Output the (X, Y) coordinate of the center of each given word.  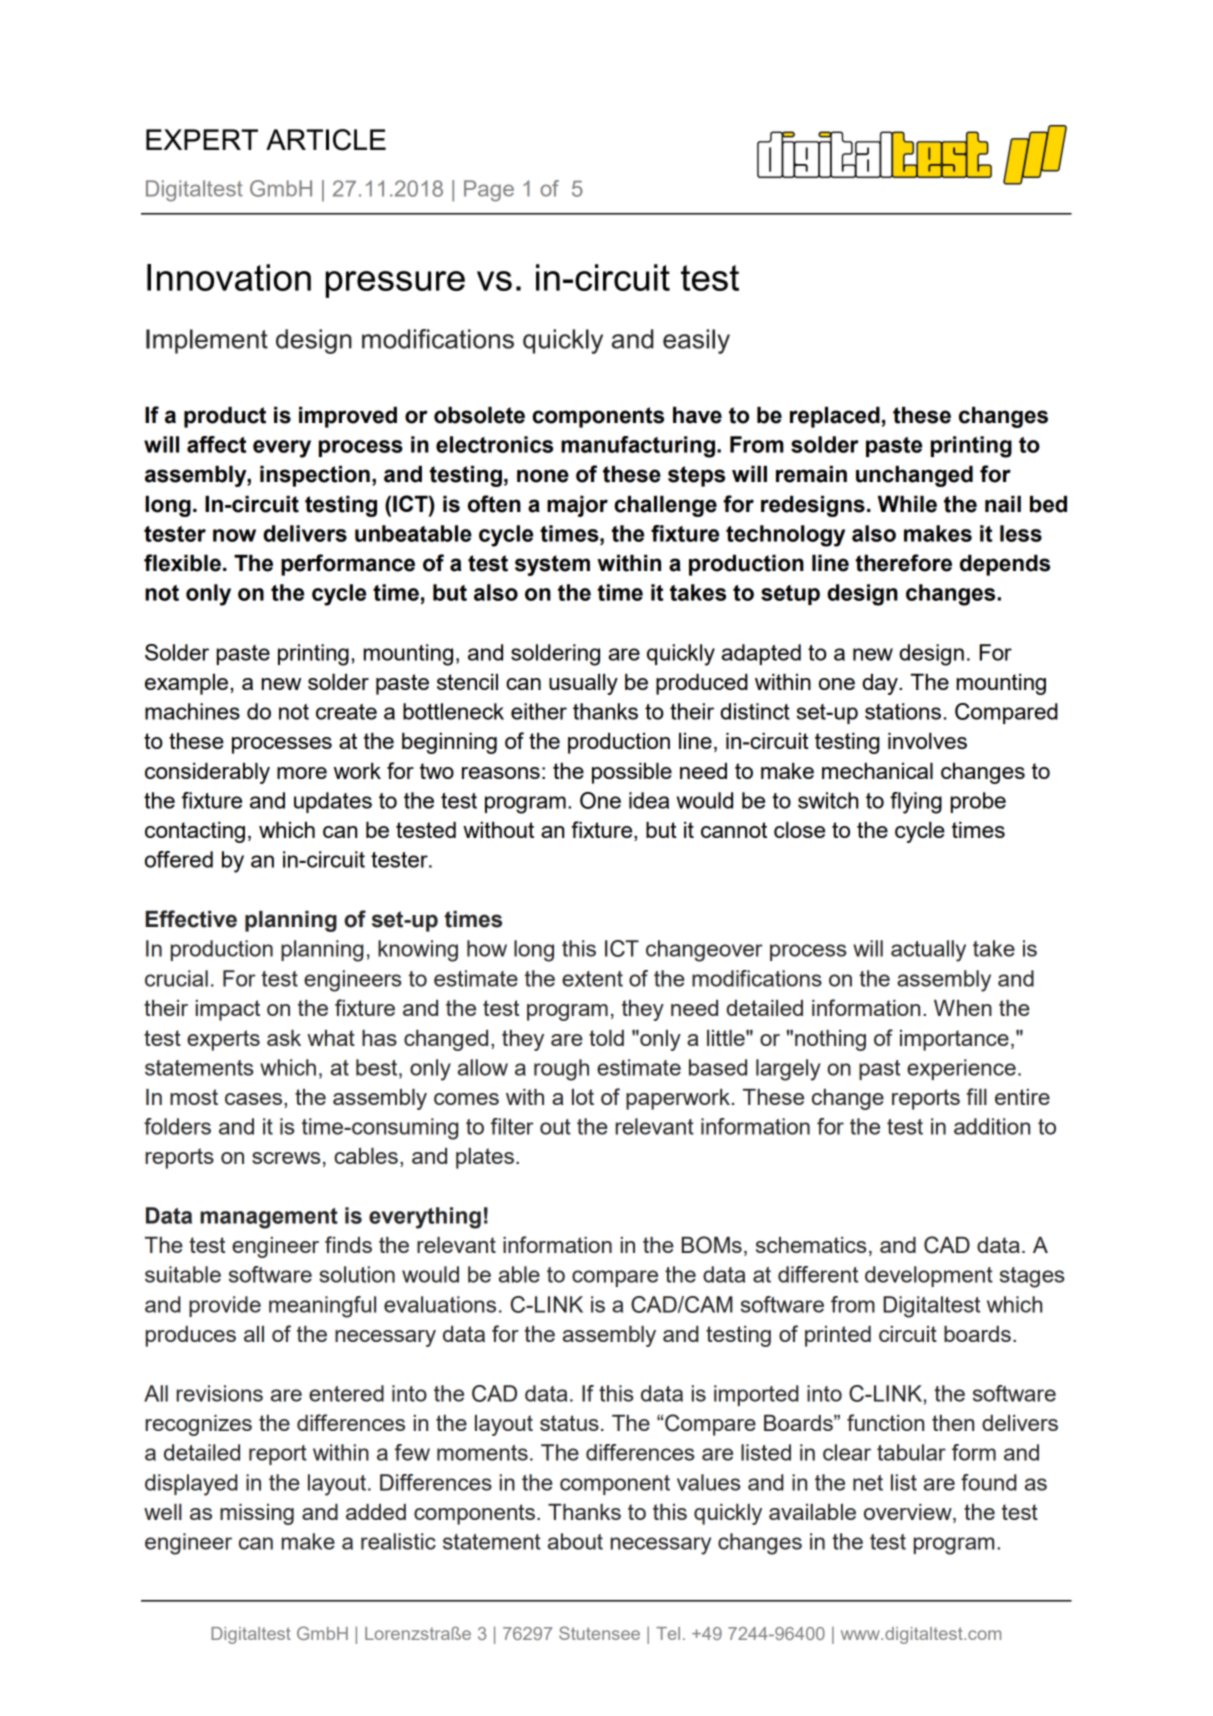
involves (927, 741)
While (907, 504)
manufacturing (638, 447)
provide (225, 1306)
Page (489, 191)
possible (632, 773)
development (929, 1276)
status (569, 1423)
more (302, 773)
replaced (835, 417)
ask (284, 1038)
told (606, 1038)
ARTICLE (326, 140)
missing (257, 1514)
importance (954, 1040)
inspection (315, 476)
